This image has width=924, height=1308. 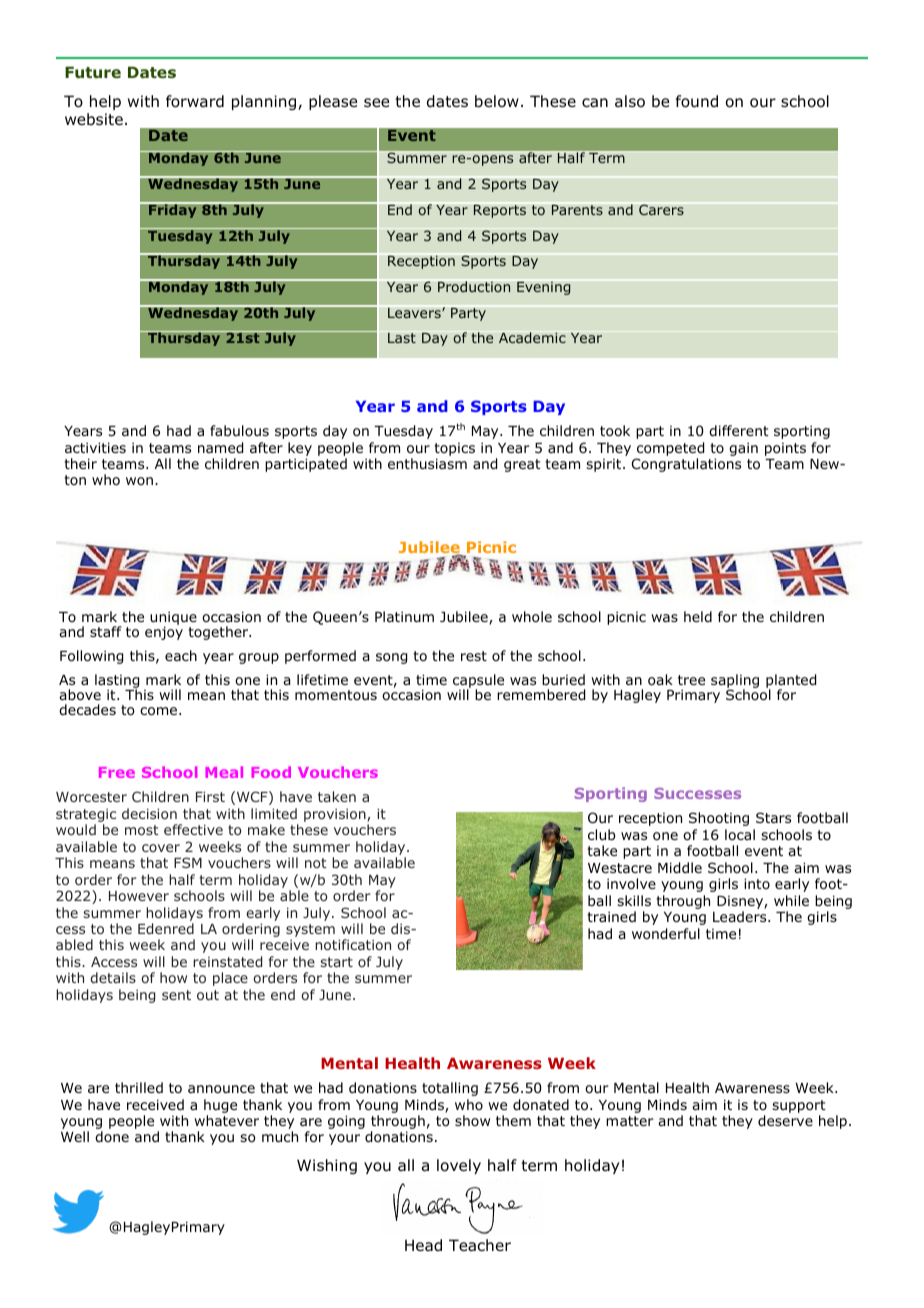 What do you see at coordinates (164, 632) in the image?
I see `enjoy` at bounding box center [164, 632].
